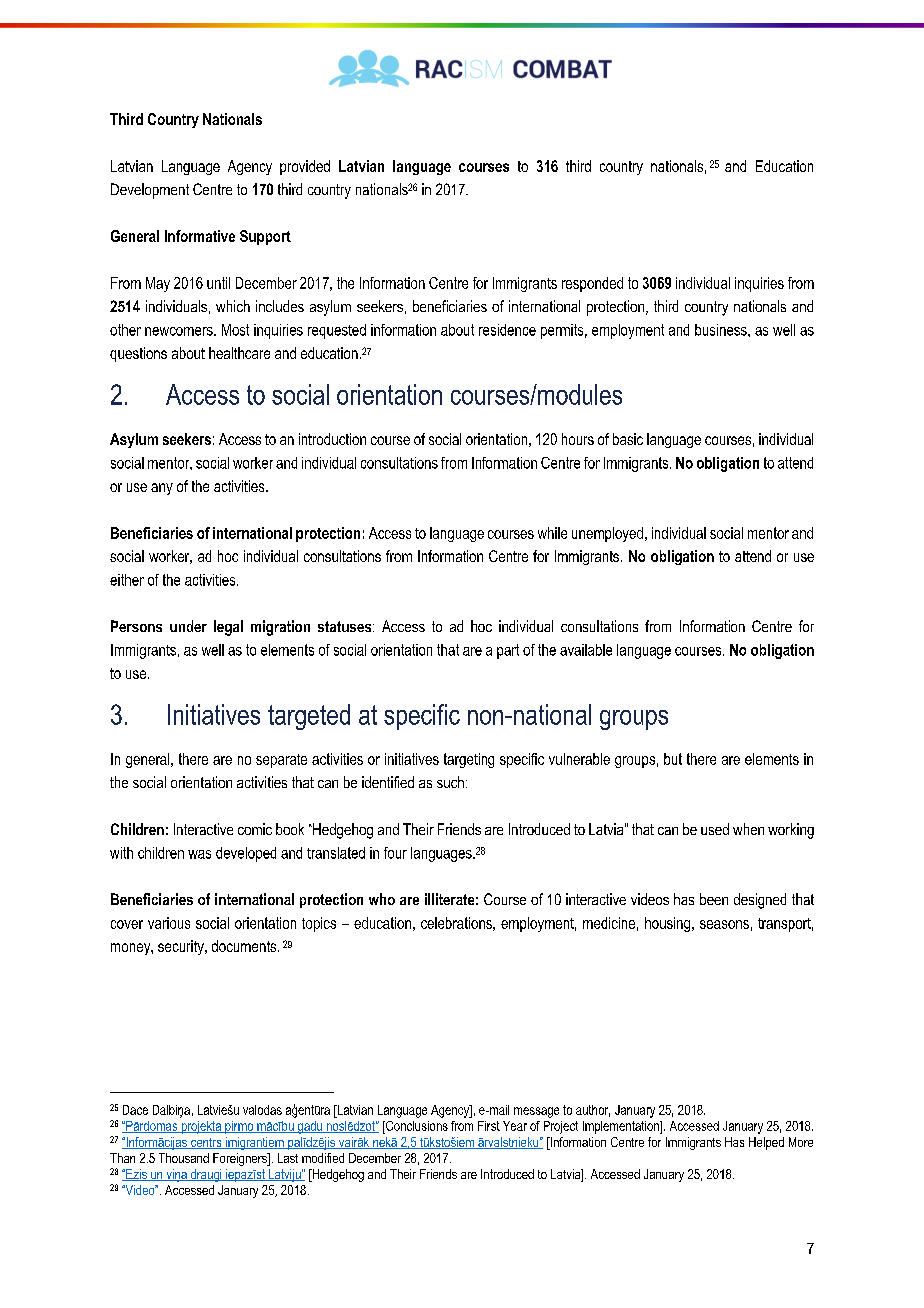 The width and height of the screenshot is (924, 1308). I want to click on such, so click(450, 782).
